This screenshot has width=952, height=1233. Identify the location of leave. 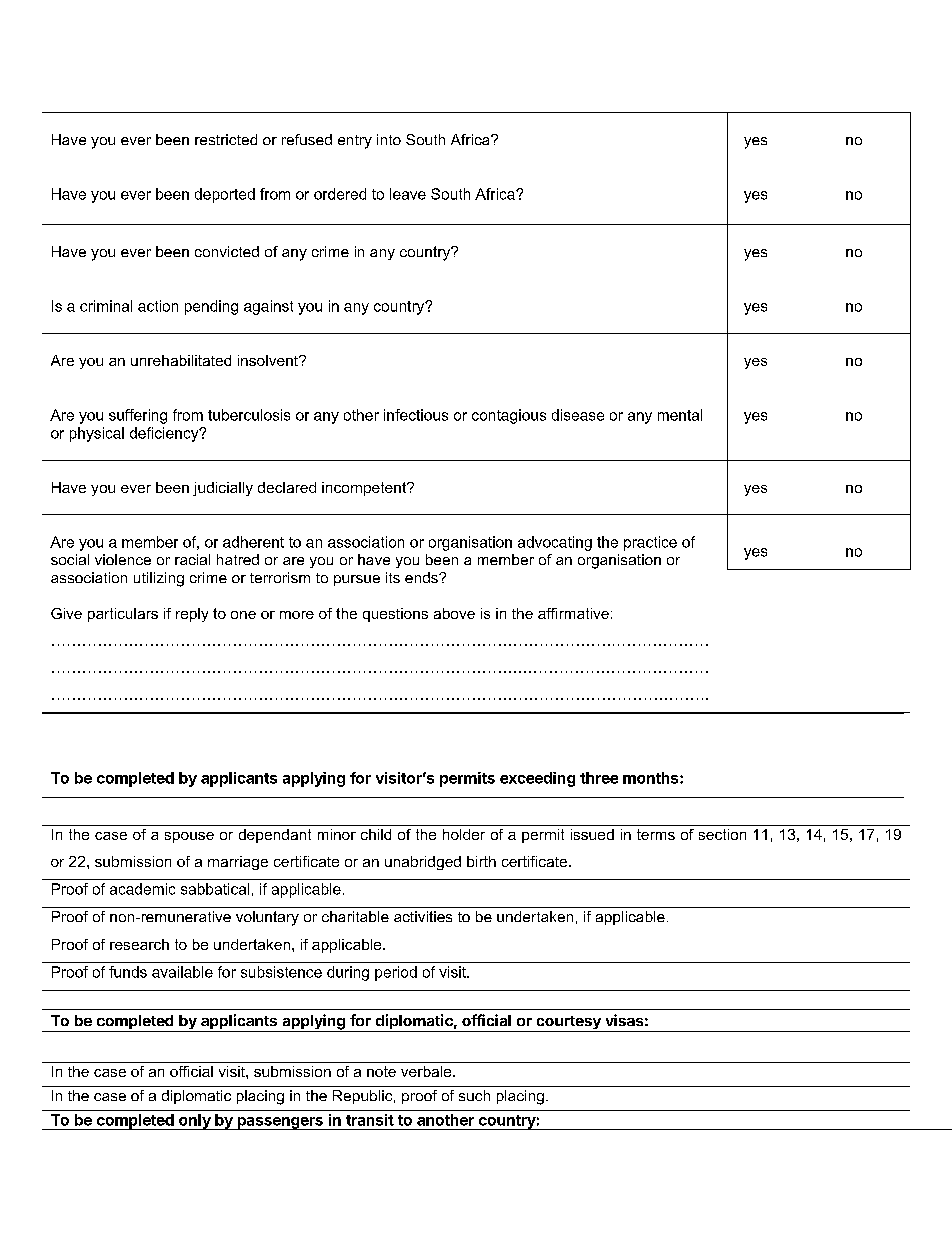
(408, 194).
